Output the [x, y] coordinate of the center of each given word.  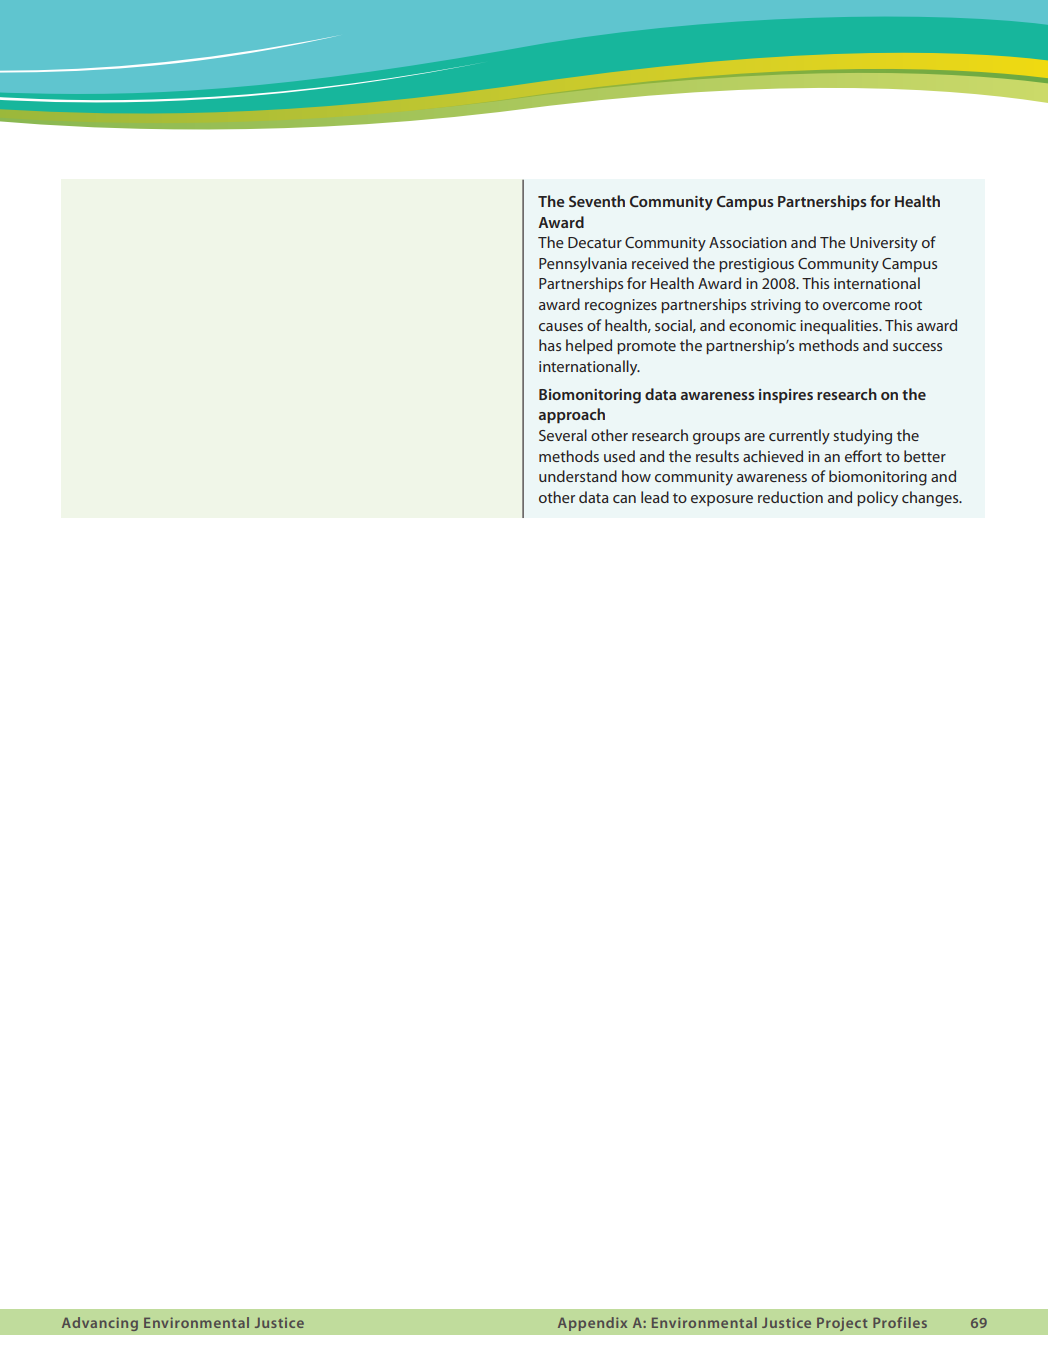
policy [877, 499]
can [624, 499]
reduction [790, 497]
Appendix [592, 1324]
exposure [722, 500]
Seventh [597, 201]
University [884, 244]
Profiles [900, 1322]
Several [563, 435]
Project [842, 1324]
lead [655, 497]
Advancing [100, 1324]
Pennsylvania [583, 265]
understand [578, 476]
